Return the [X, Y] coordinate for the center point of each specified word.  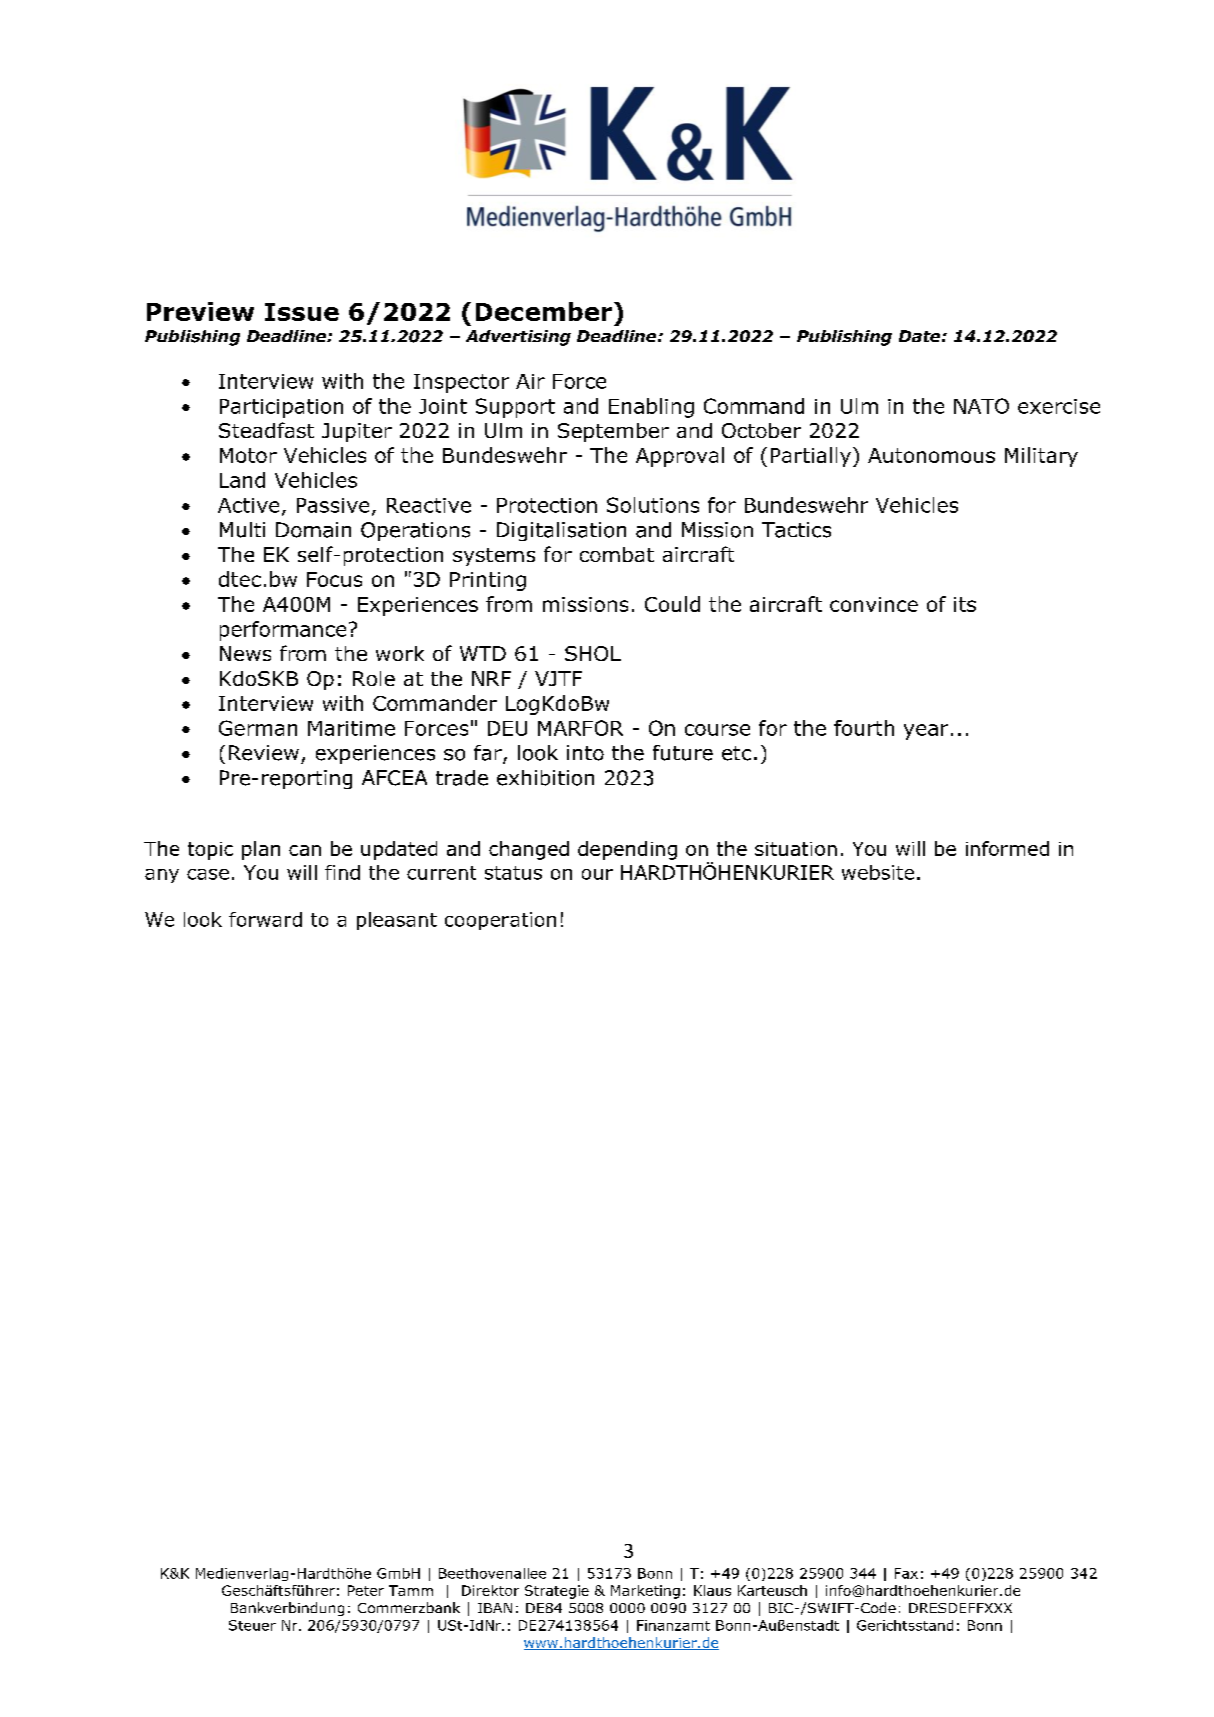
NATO [981, 406]
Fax [906, 1573]
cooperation [500, 921]
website [878, 872]
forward [265, 919]
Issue [302, 312]
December [544, 311]
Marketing [645, 1592]
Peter [366, 1590]
